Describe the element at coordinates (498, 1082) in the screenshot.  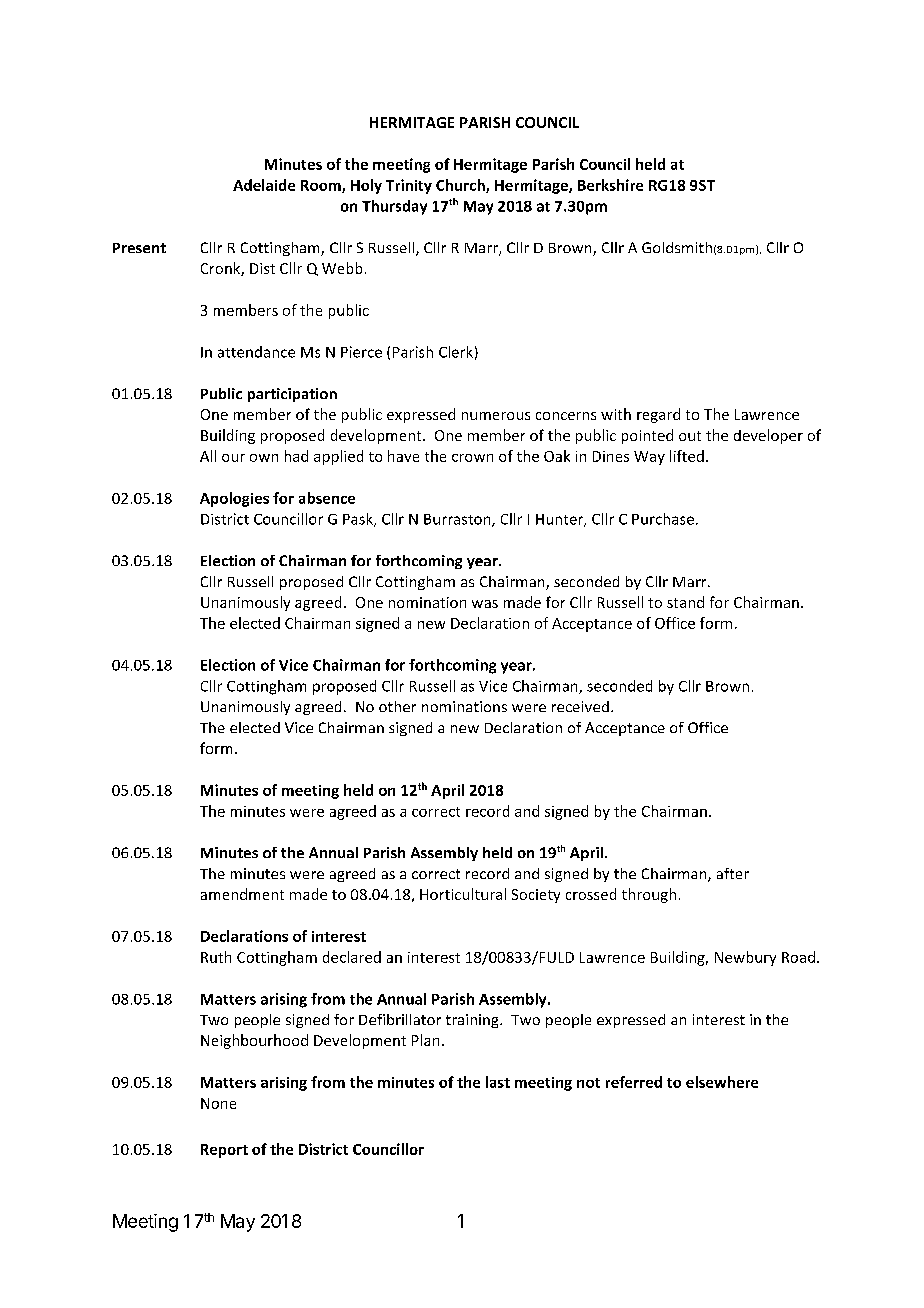
I see `last` at that location.
